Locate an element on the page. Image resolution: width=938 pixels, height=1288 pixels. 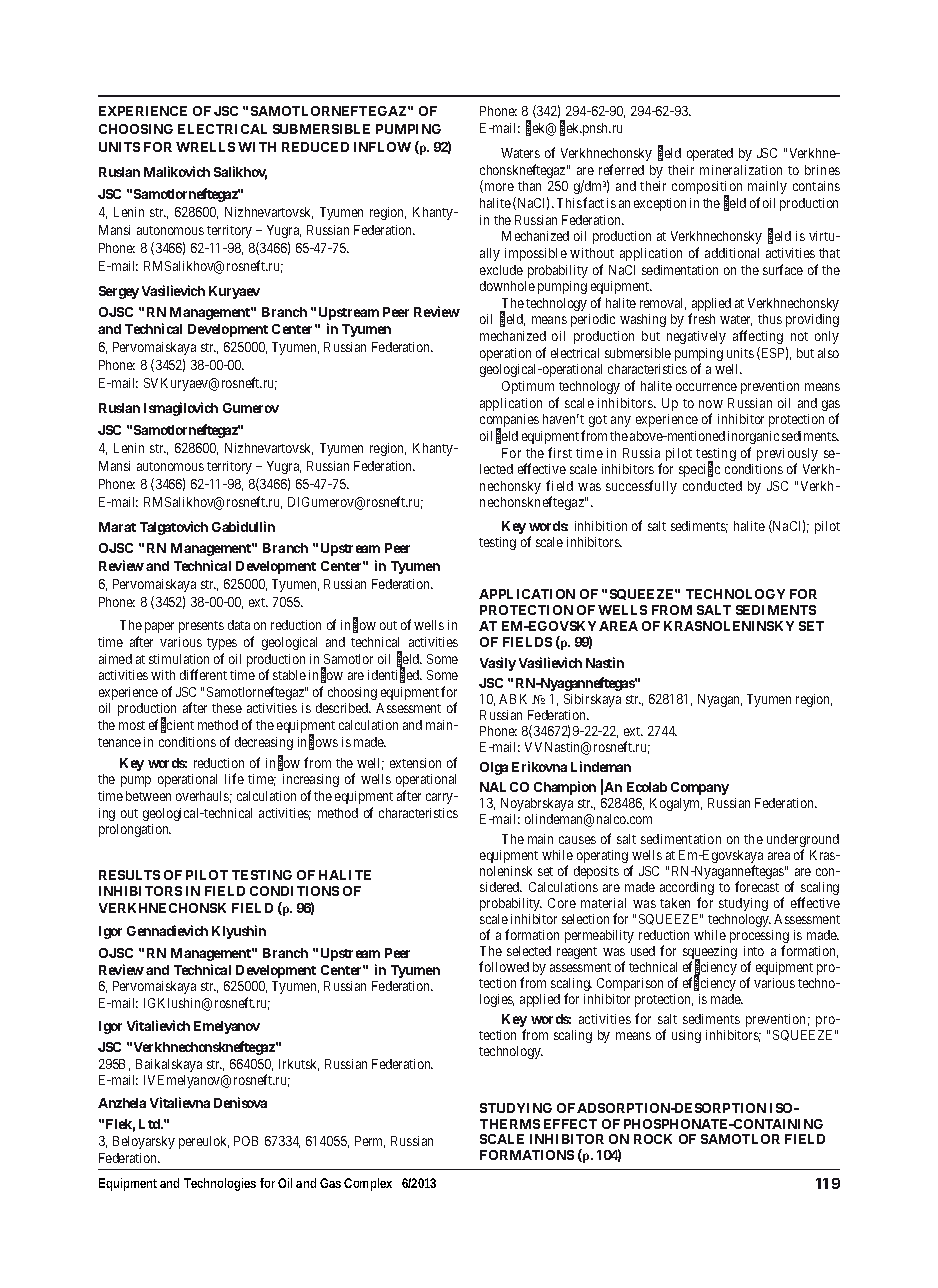
prolongation is located at coordinates (135, 830).
